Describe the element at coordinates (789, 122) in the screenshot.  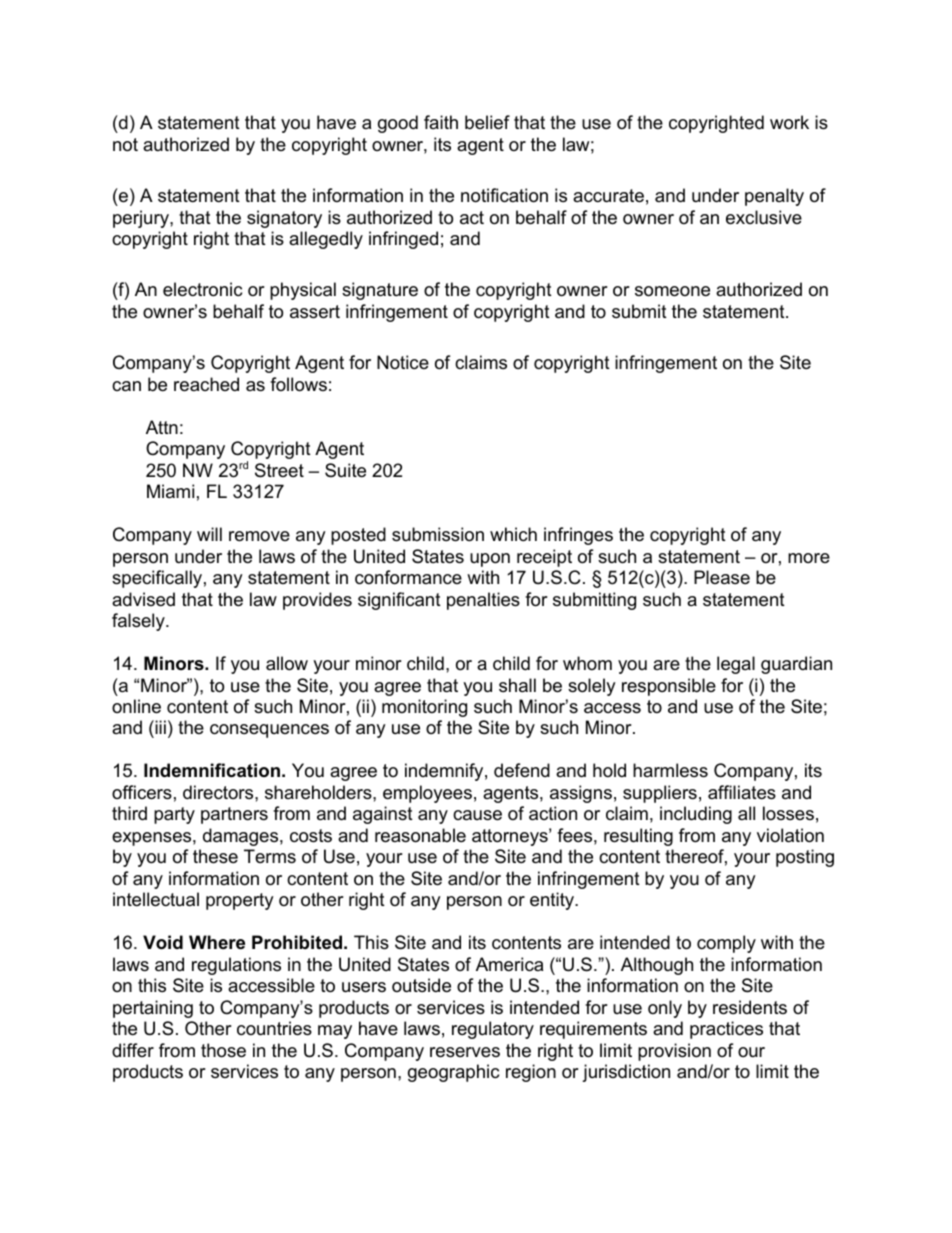
I see `work` at that location.
